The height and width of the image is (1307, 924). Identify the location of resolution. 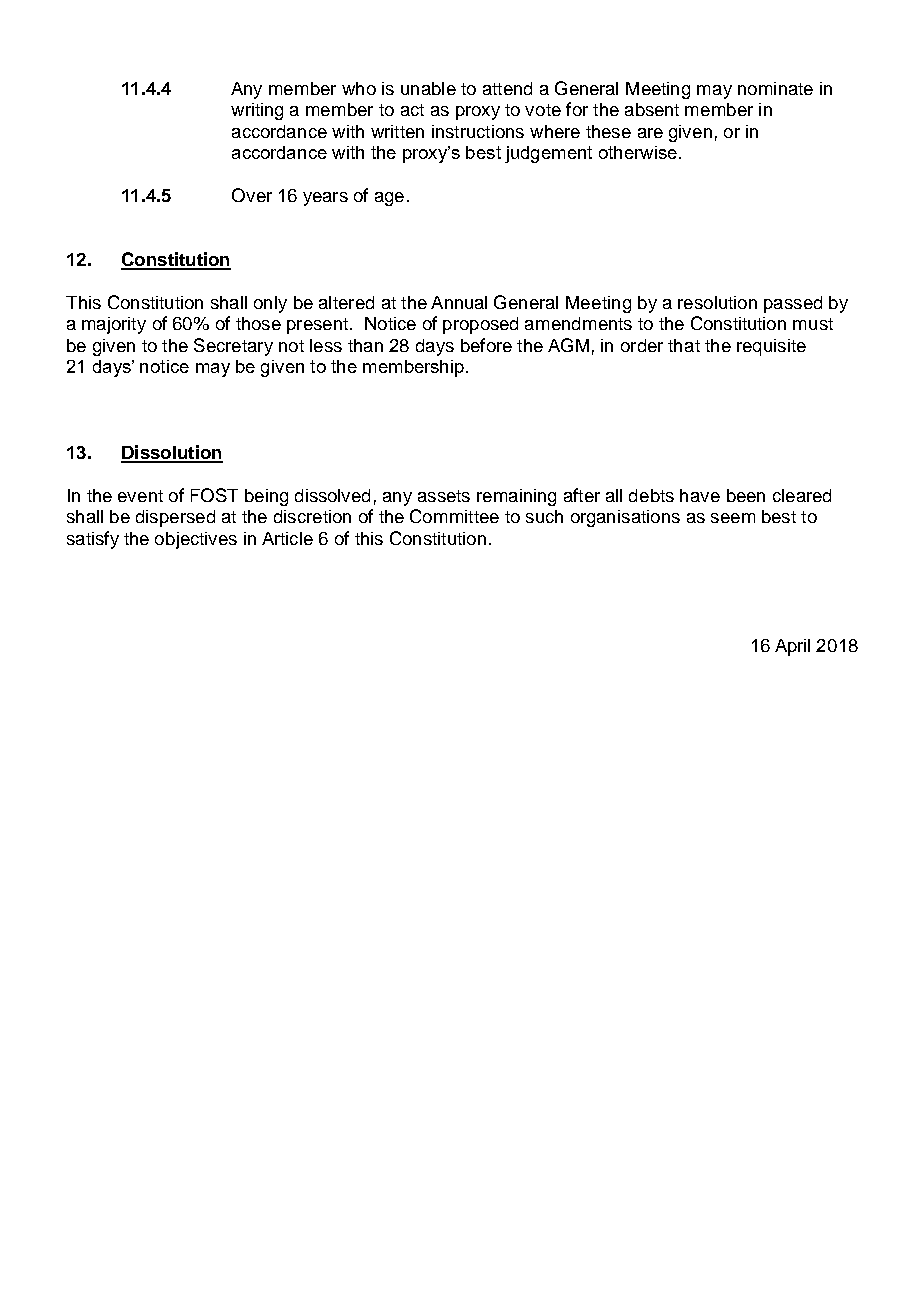
(717, 302).
